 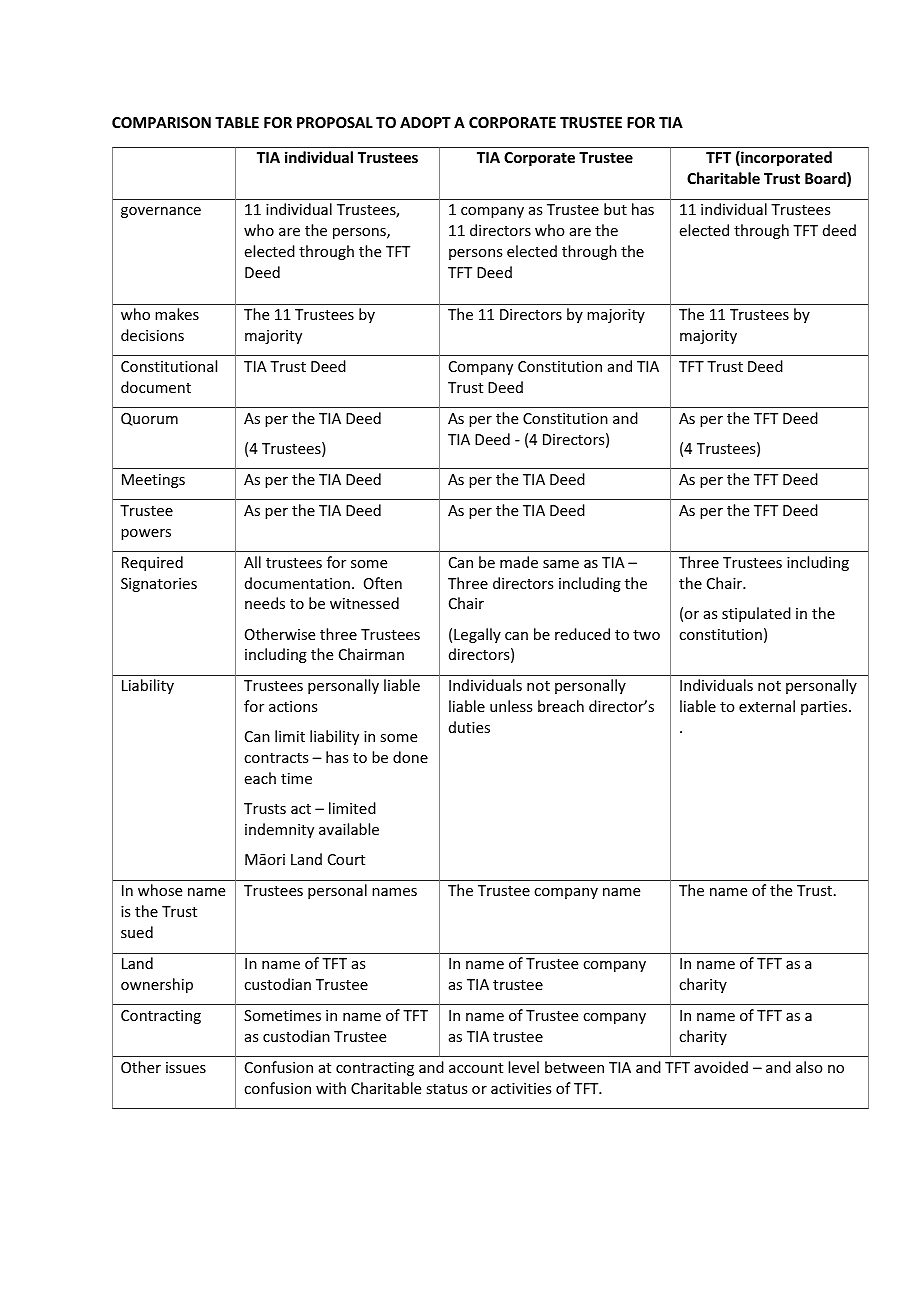 I want to click on ADOPT, so click(x=425, y=122).
